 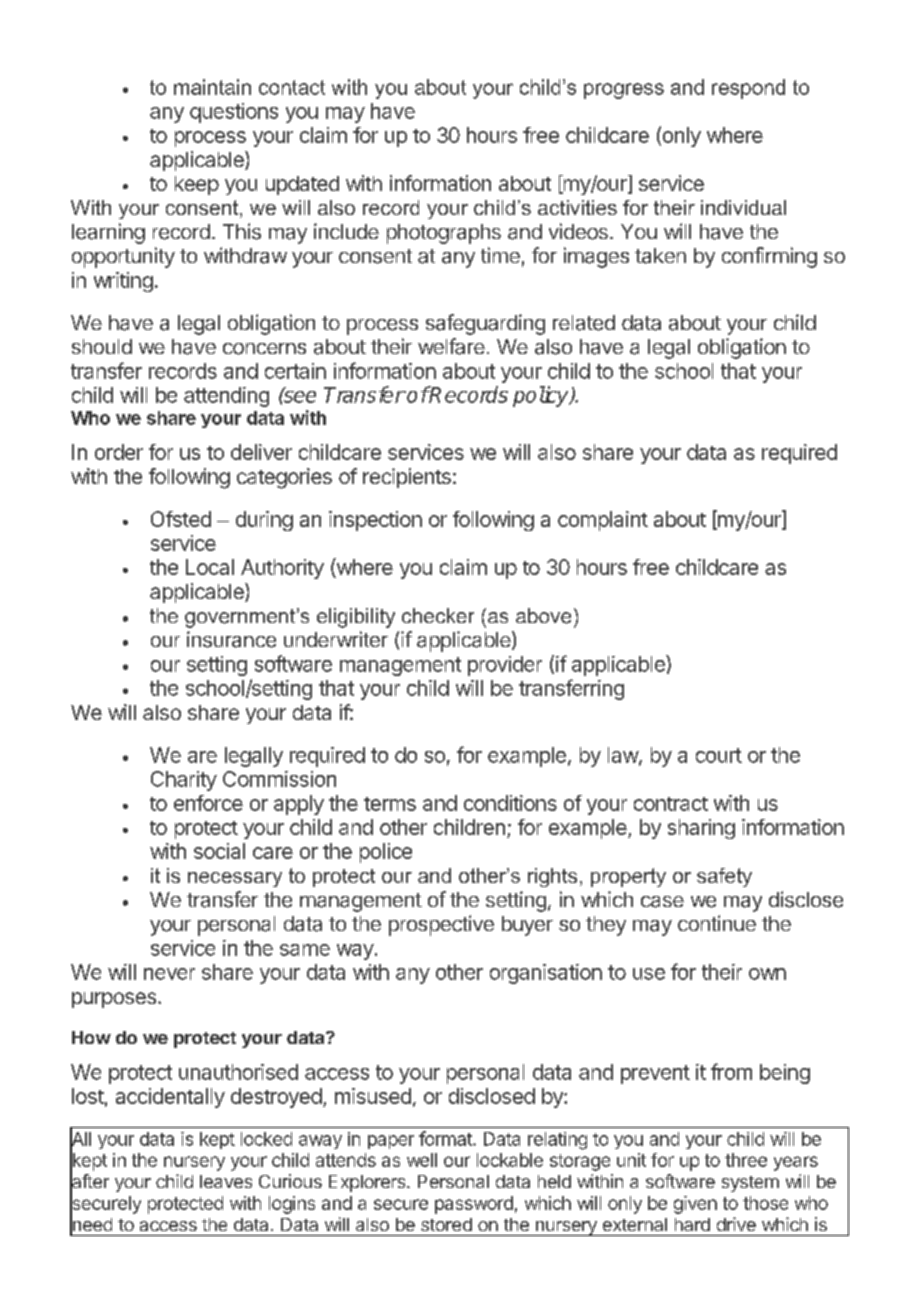 I want to click on insurance, so click(x=231, y=639).
